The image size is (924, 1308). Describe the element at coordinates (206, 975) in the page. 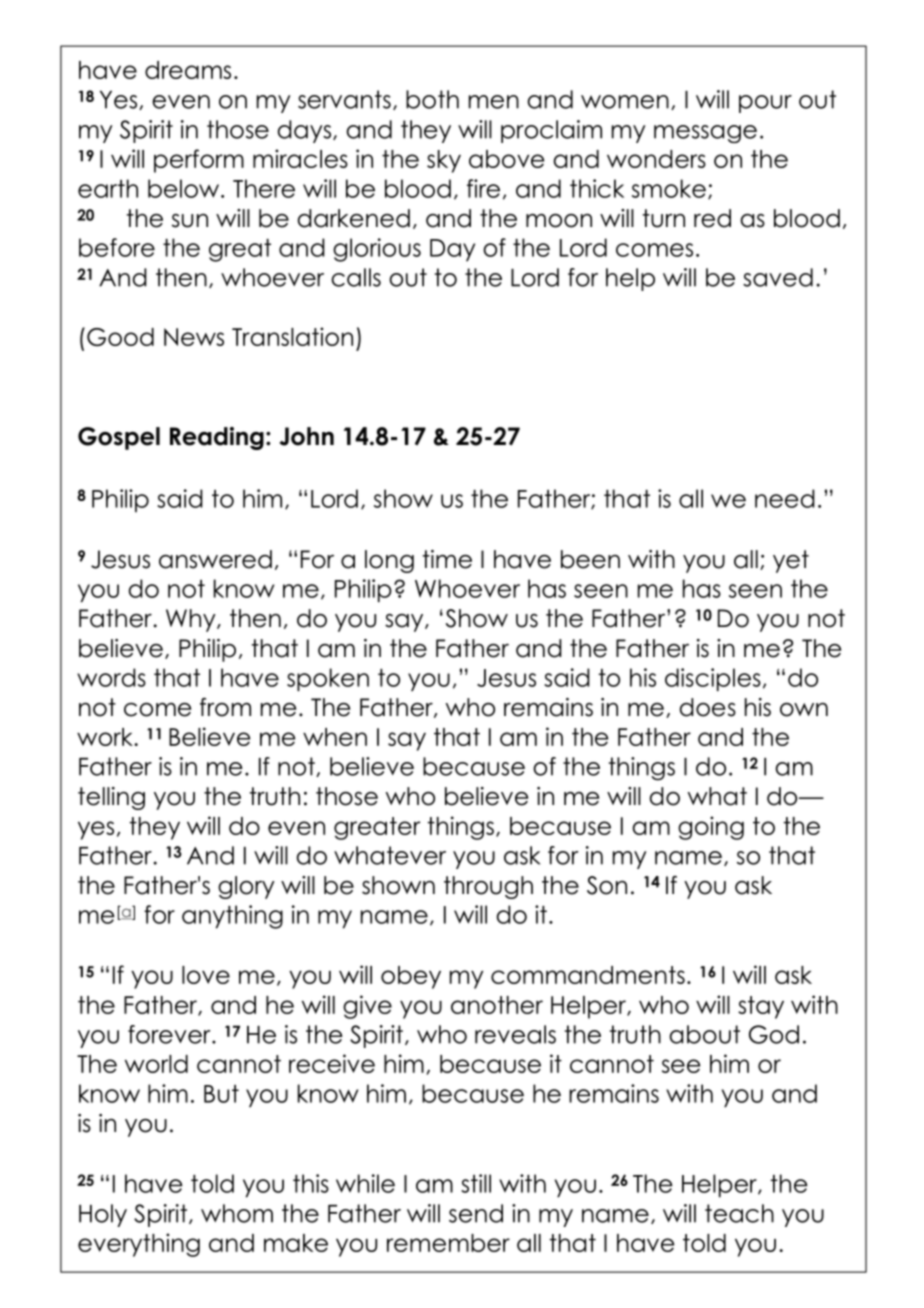

I see `love` at that location.
